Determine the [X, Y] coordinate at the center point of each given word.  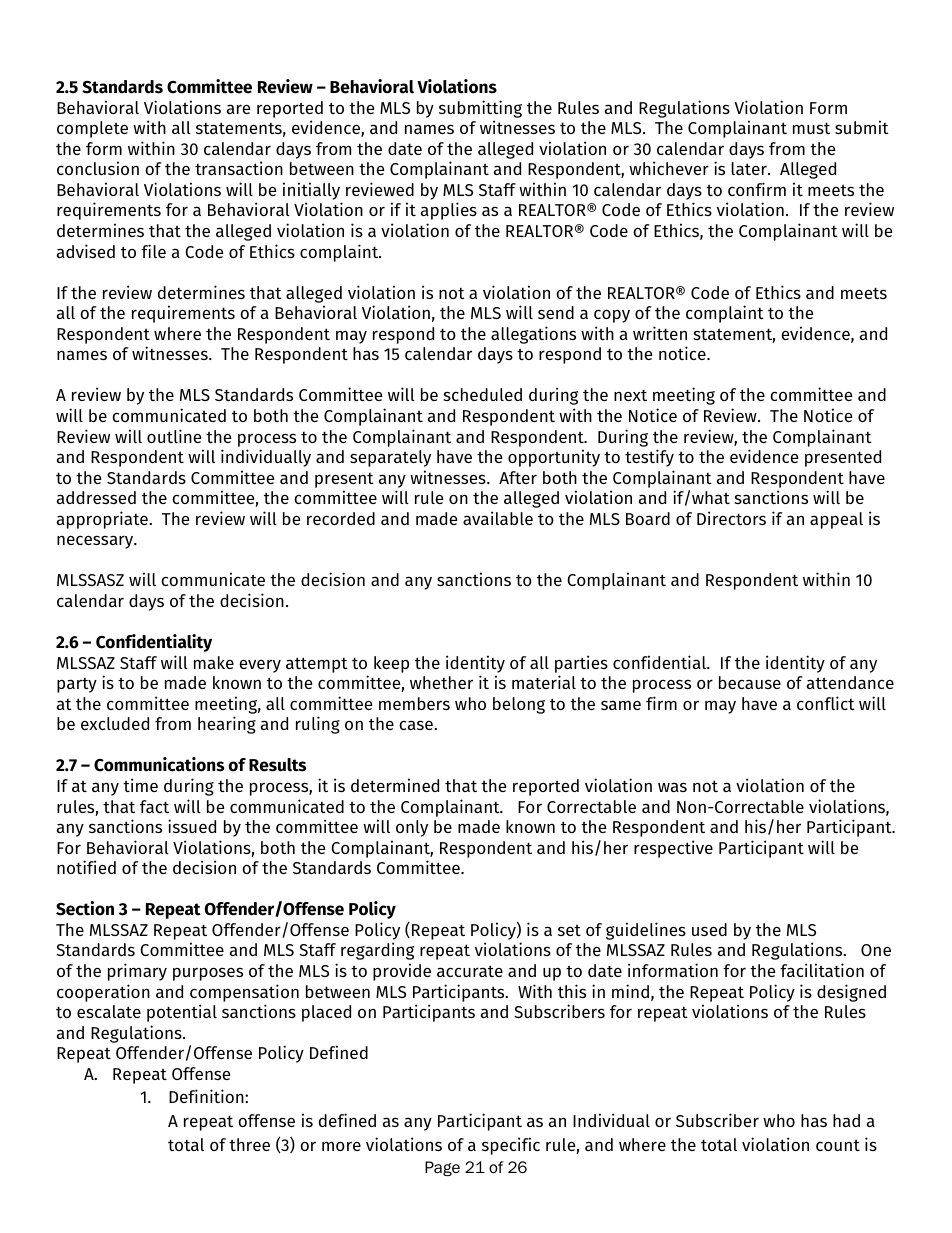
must [811, 128]
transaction [239, 168]
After [518, 477]
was [672, 787]
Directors [731, 518]
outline [174, 436]
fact [154, 806]
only [412, 828]
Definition [207, 1096]
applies [449, 211]
